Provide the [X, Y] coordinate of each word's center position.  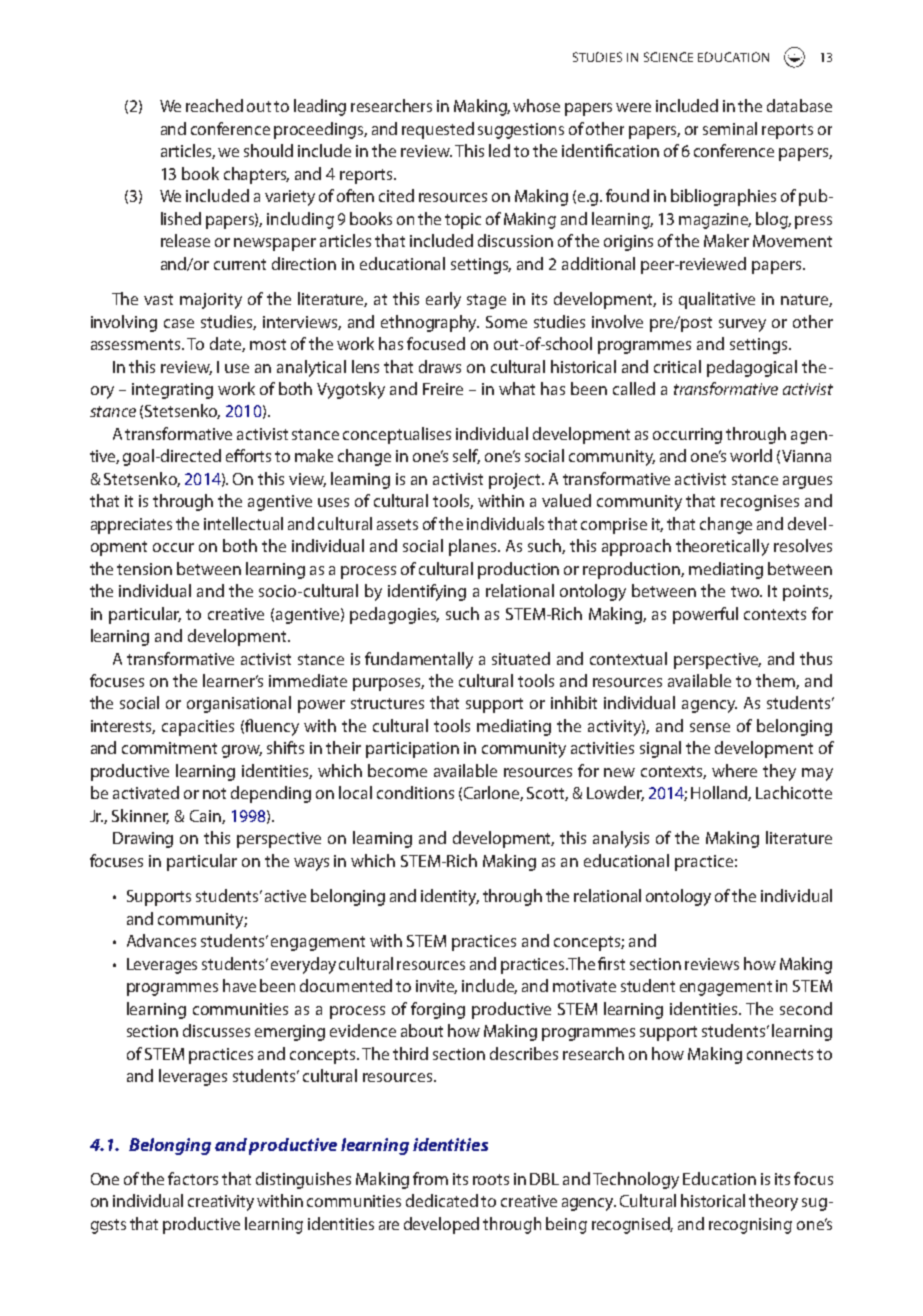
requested [438, 130]
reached [214, 105]
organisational [239, 704]
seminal [730, 128]
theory [773, 1202]
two [746, 591]
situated [521, 658]
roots [491, 1179]
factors [193, 1178]
